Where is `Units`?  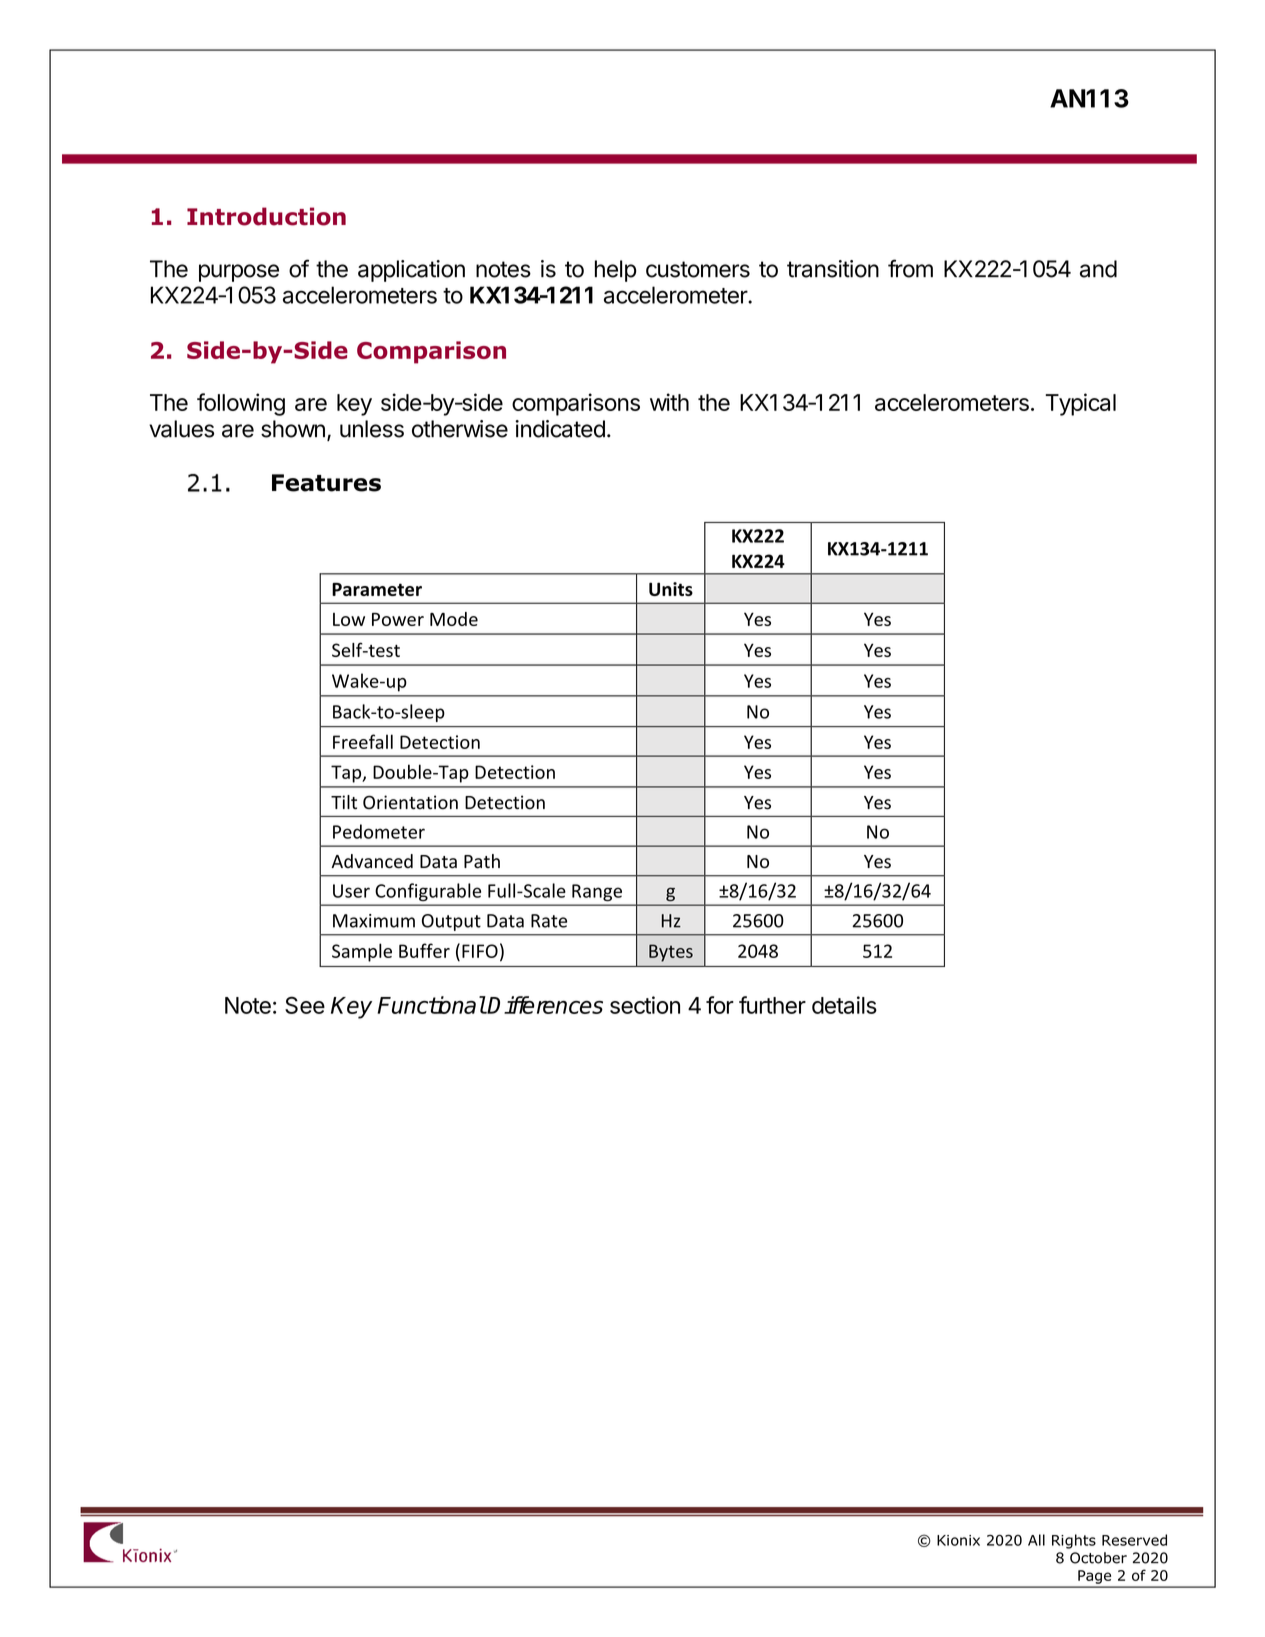
Units is located at coordinates (671, 589).
